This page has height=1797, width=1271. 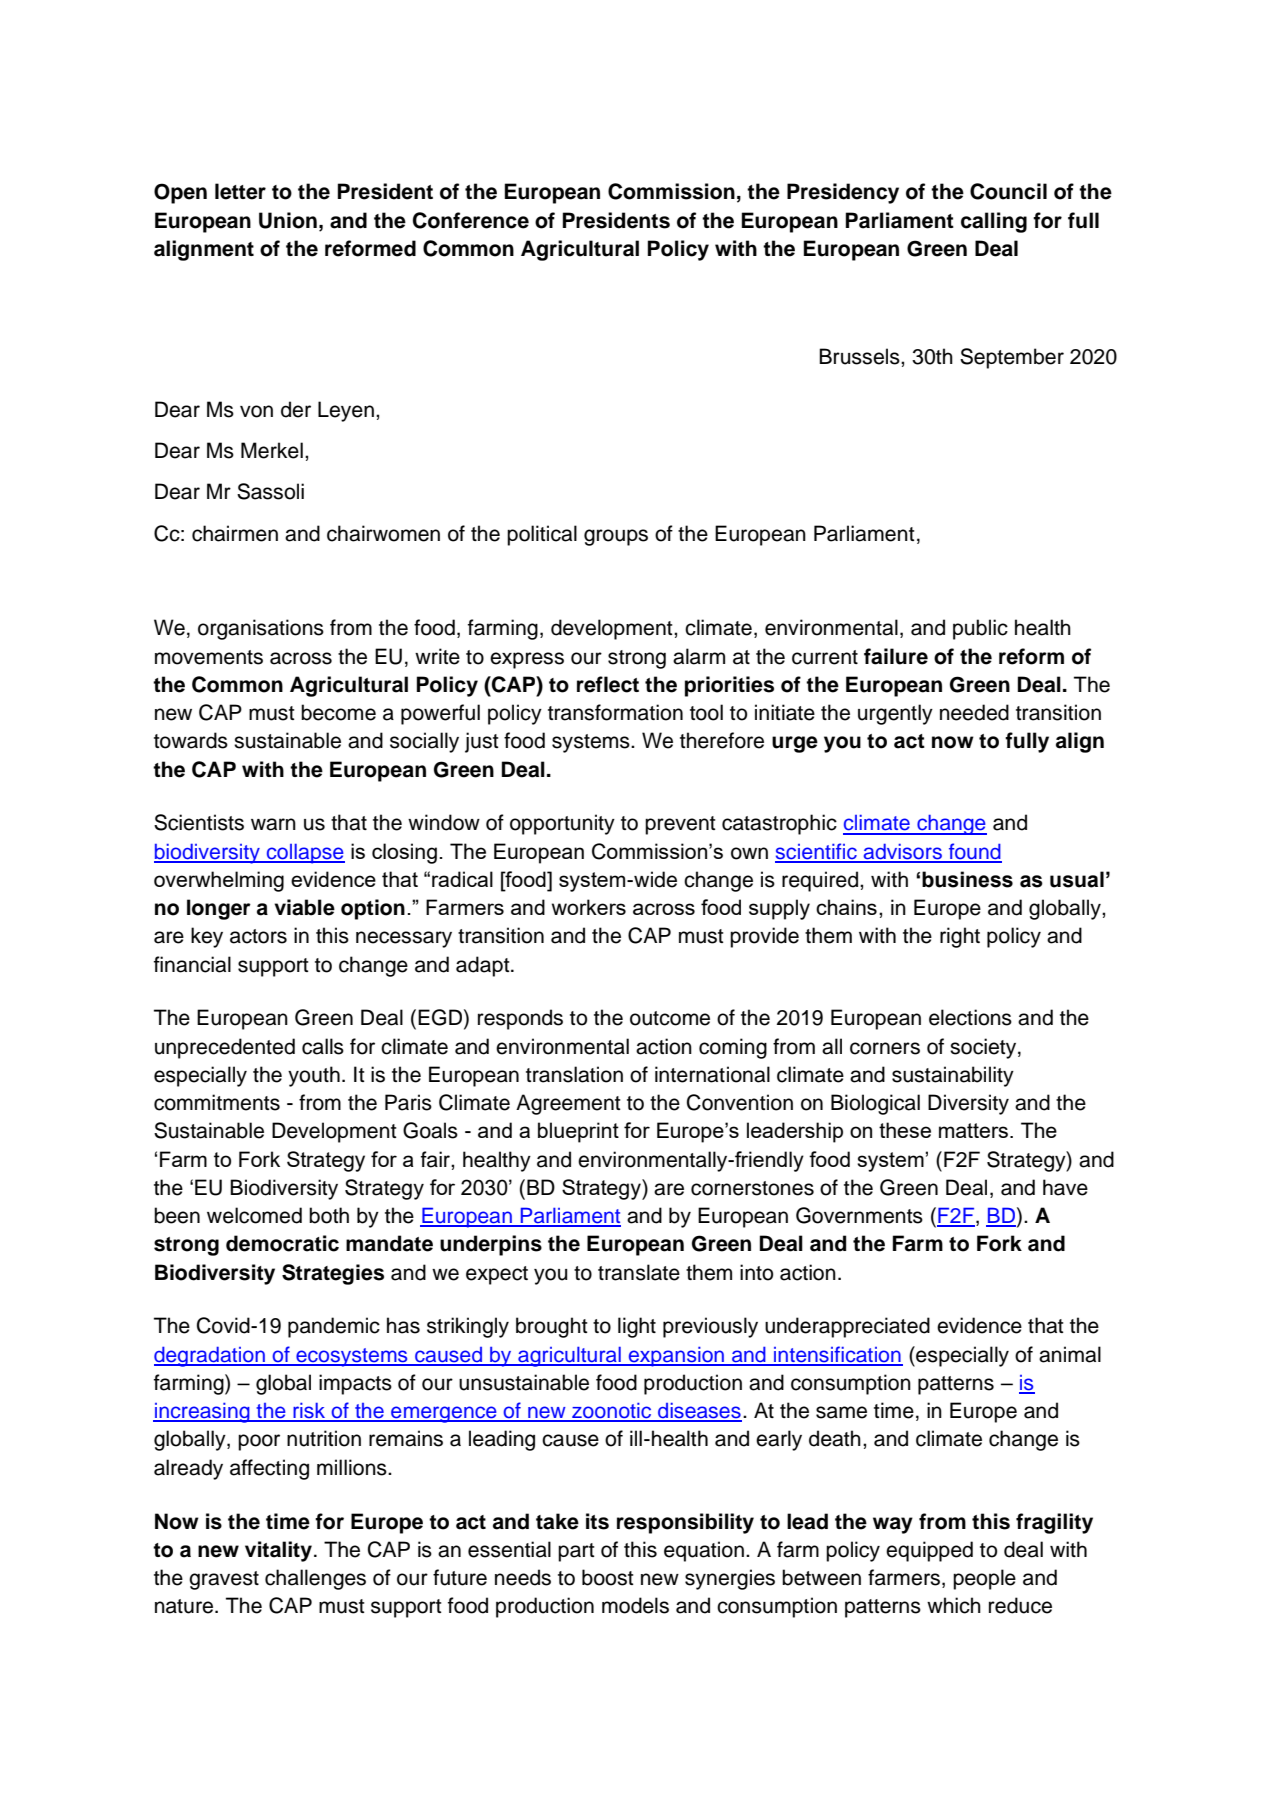 I want to click on calls, so click(x=323, y=1046).
